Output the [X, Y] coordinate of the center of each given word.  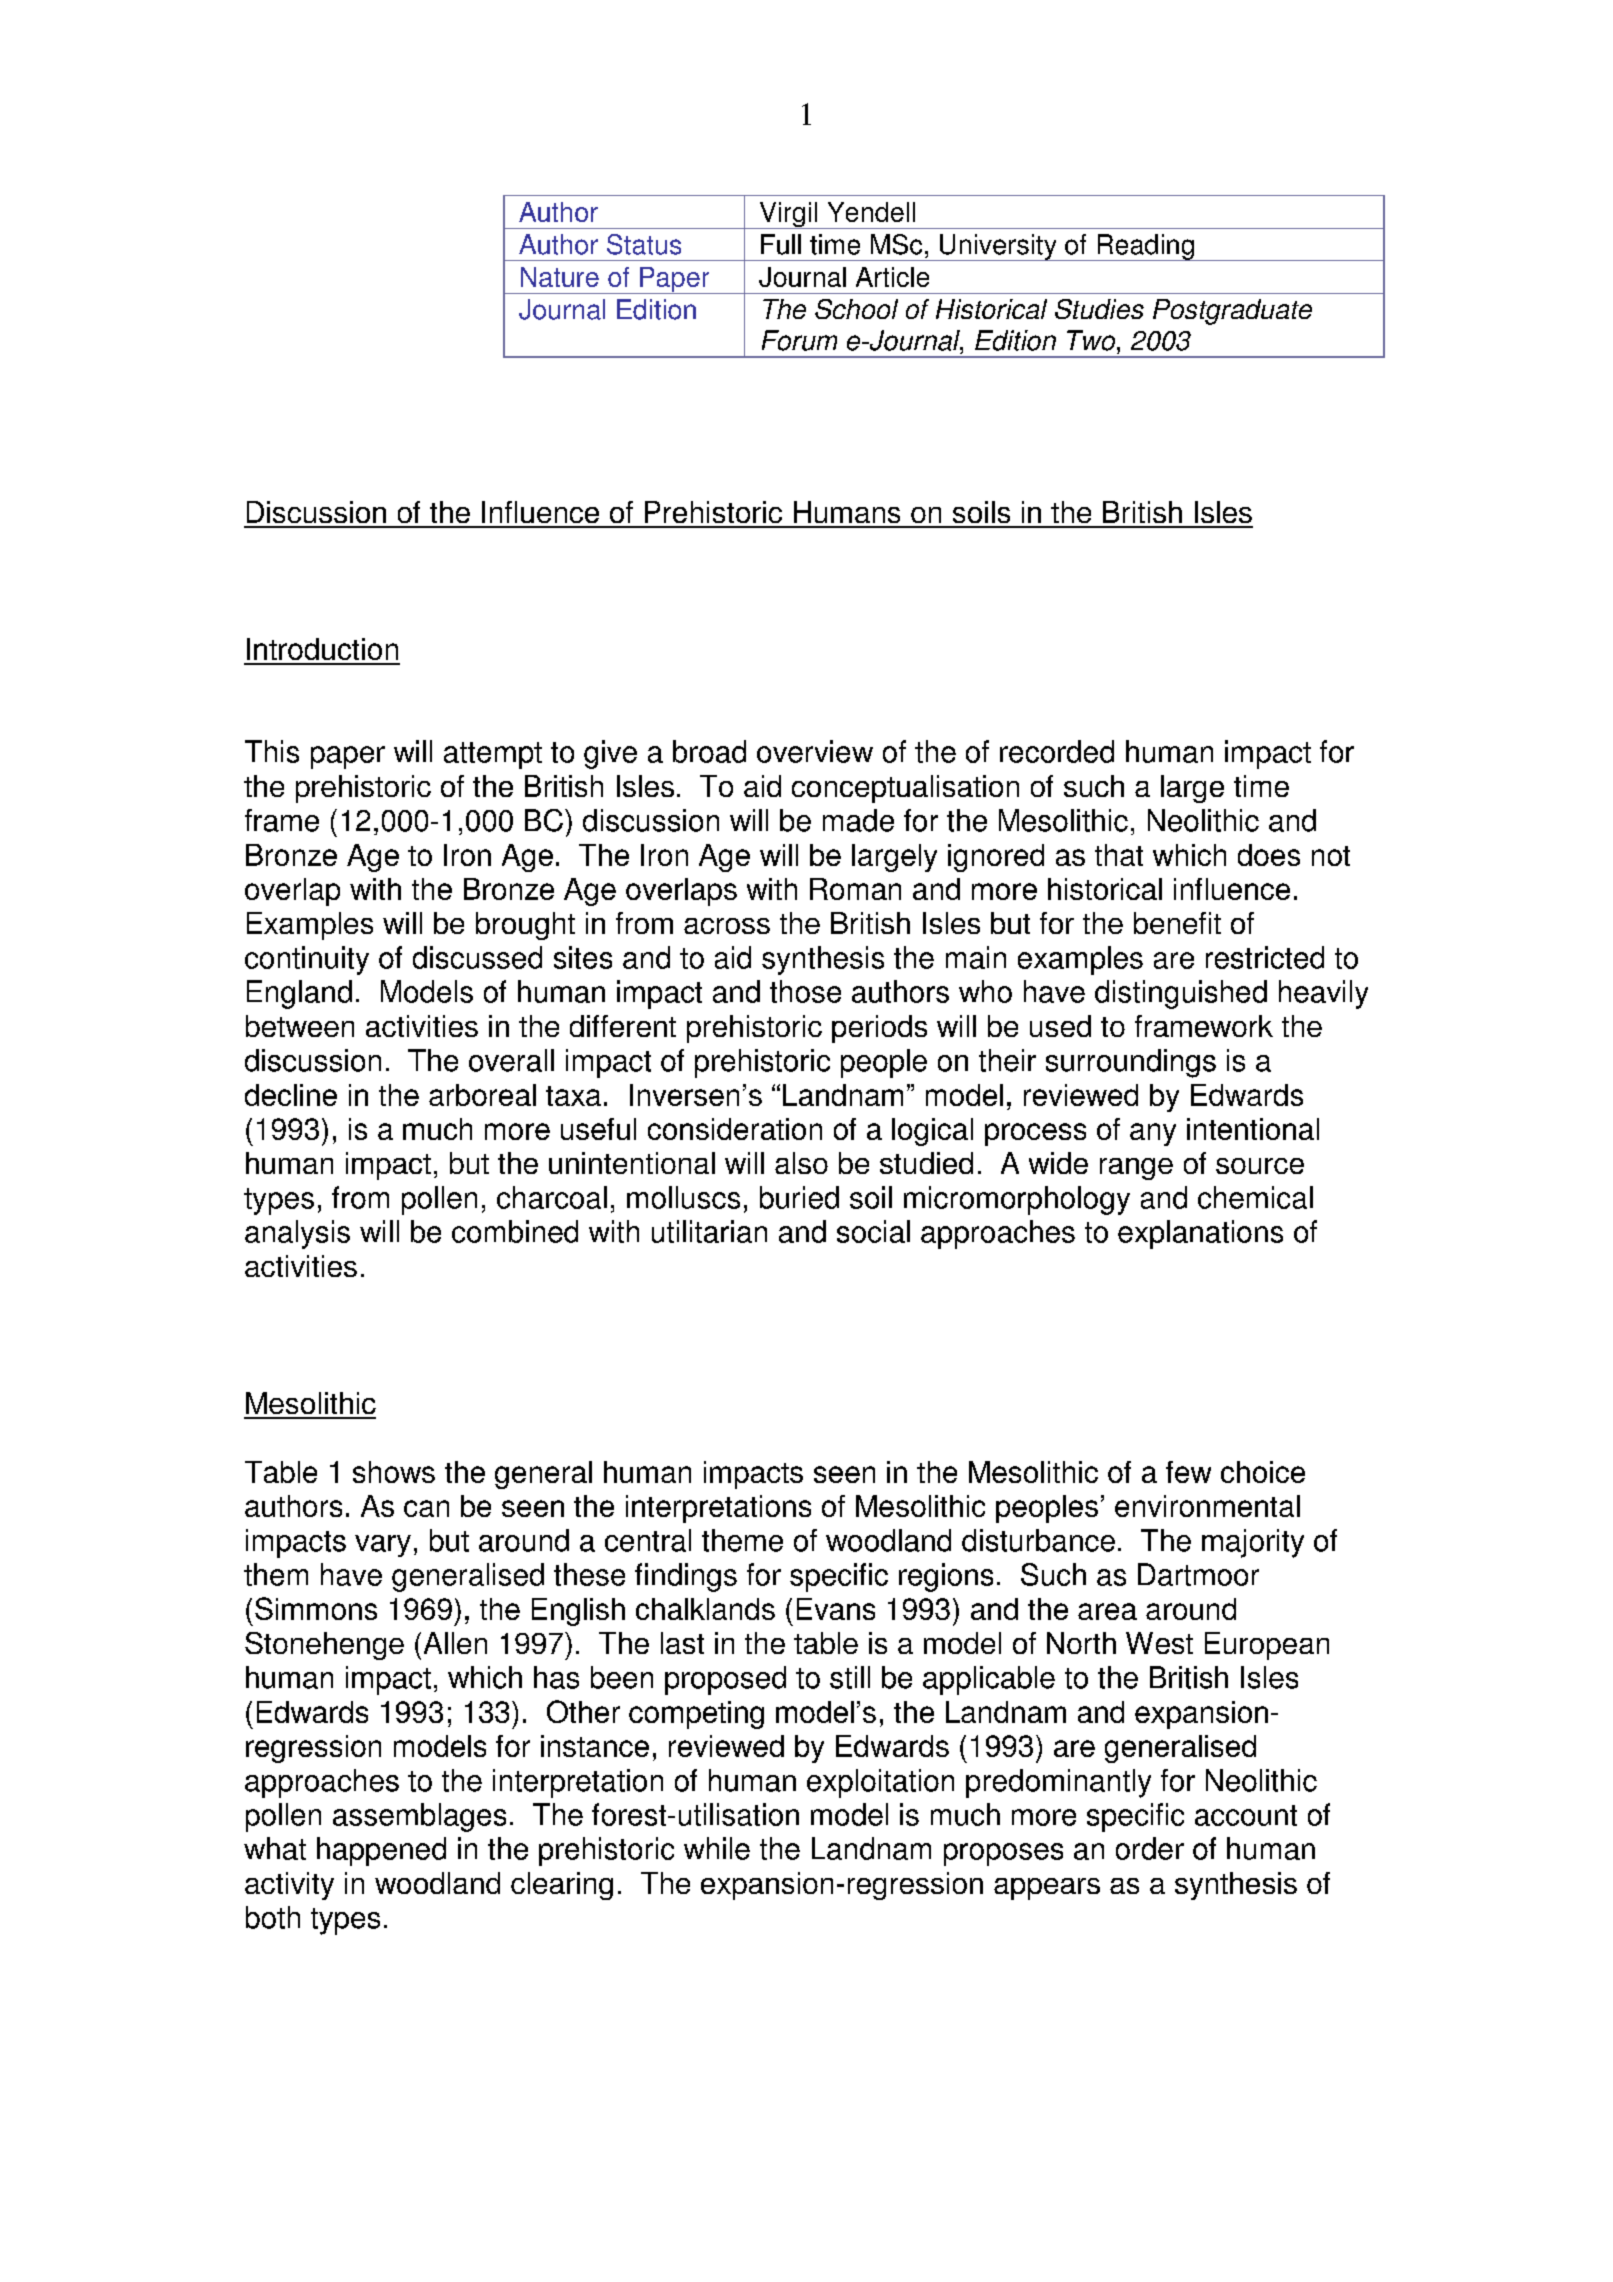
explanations [1200, 1234]
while [717, 1848]
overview [815, 751]
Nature [560, 277]
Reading [1145, 247]
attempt [493, 755]
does [1269, 855]
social [873, 1231]
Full [781, 244]
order [1150, 1848]
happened [381, 1851]
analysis [297, 1234]
